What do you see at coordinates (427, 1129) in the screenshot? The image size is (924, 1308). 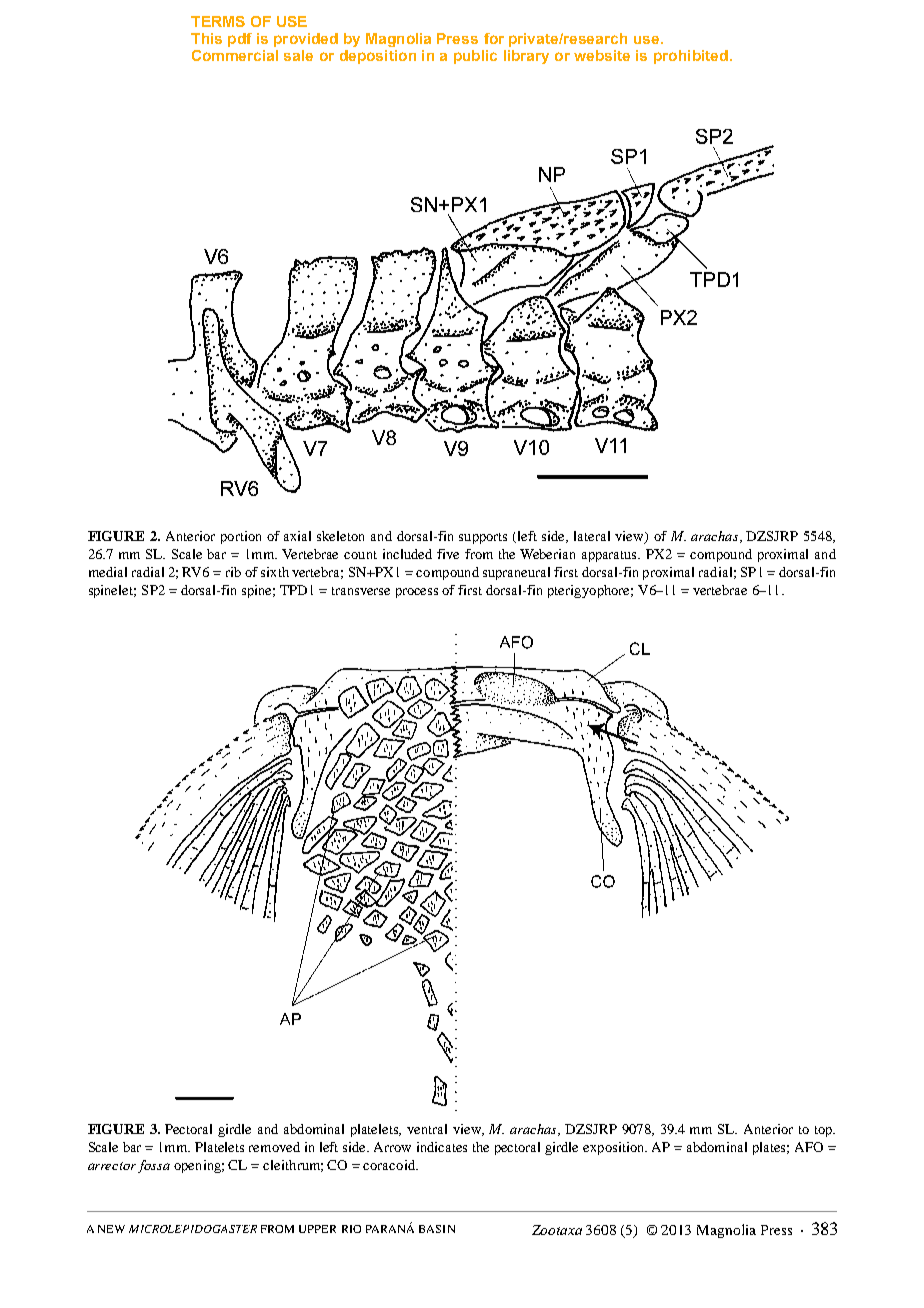 I see `ventral` at bounding box center [427, 1129].
